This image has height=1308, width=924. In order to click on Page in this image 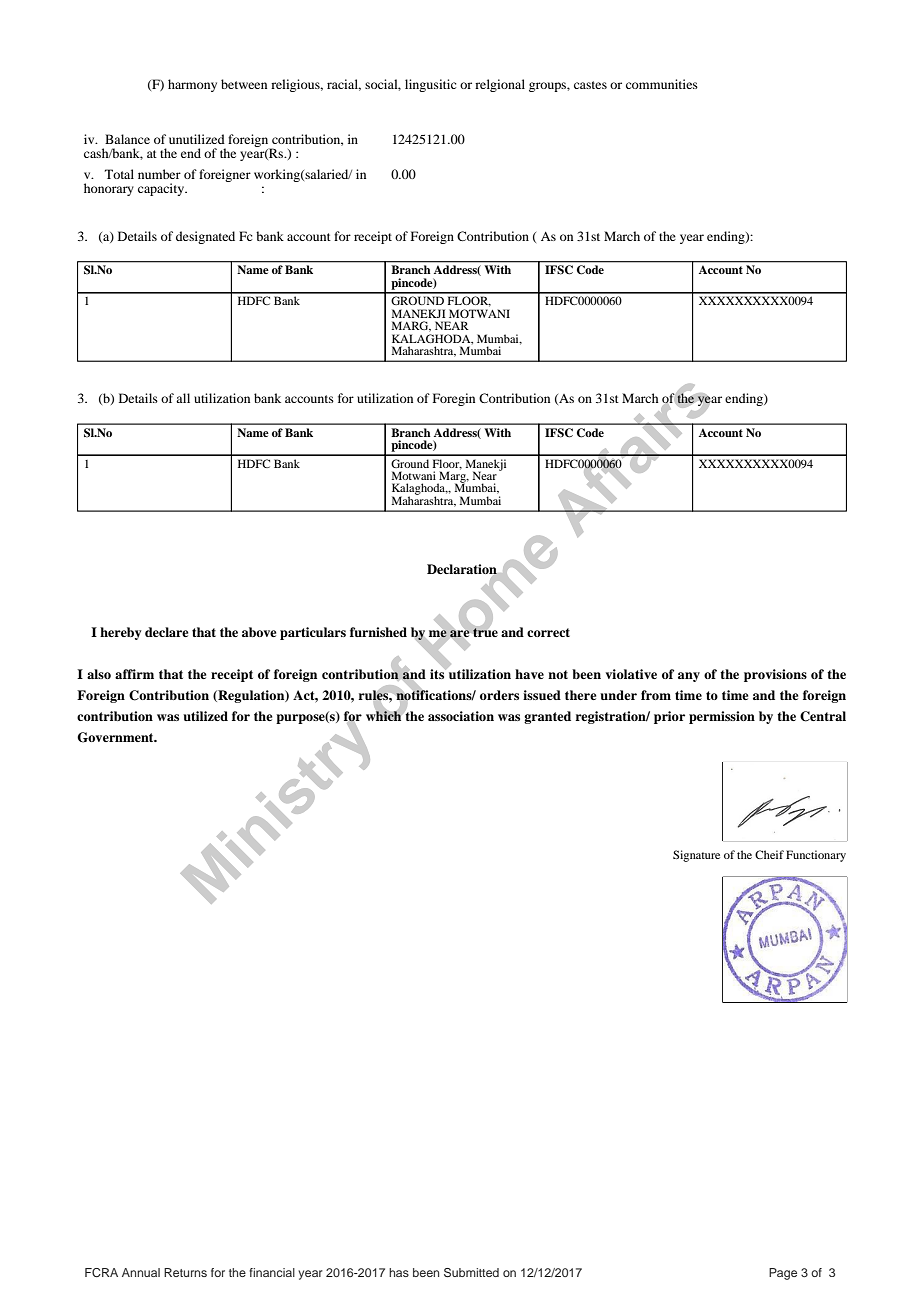, I will do `click(783, 1274)`.
